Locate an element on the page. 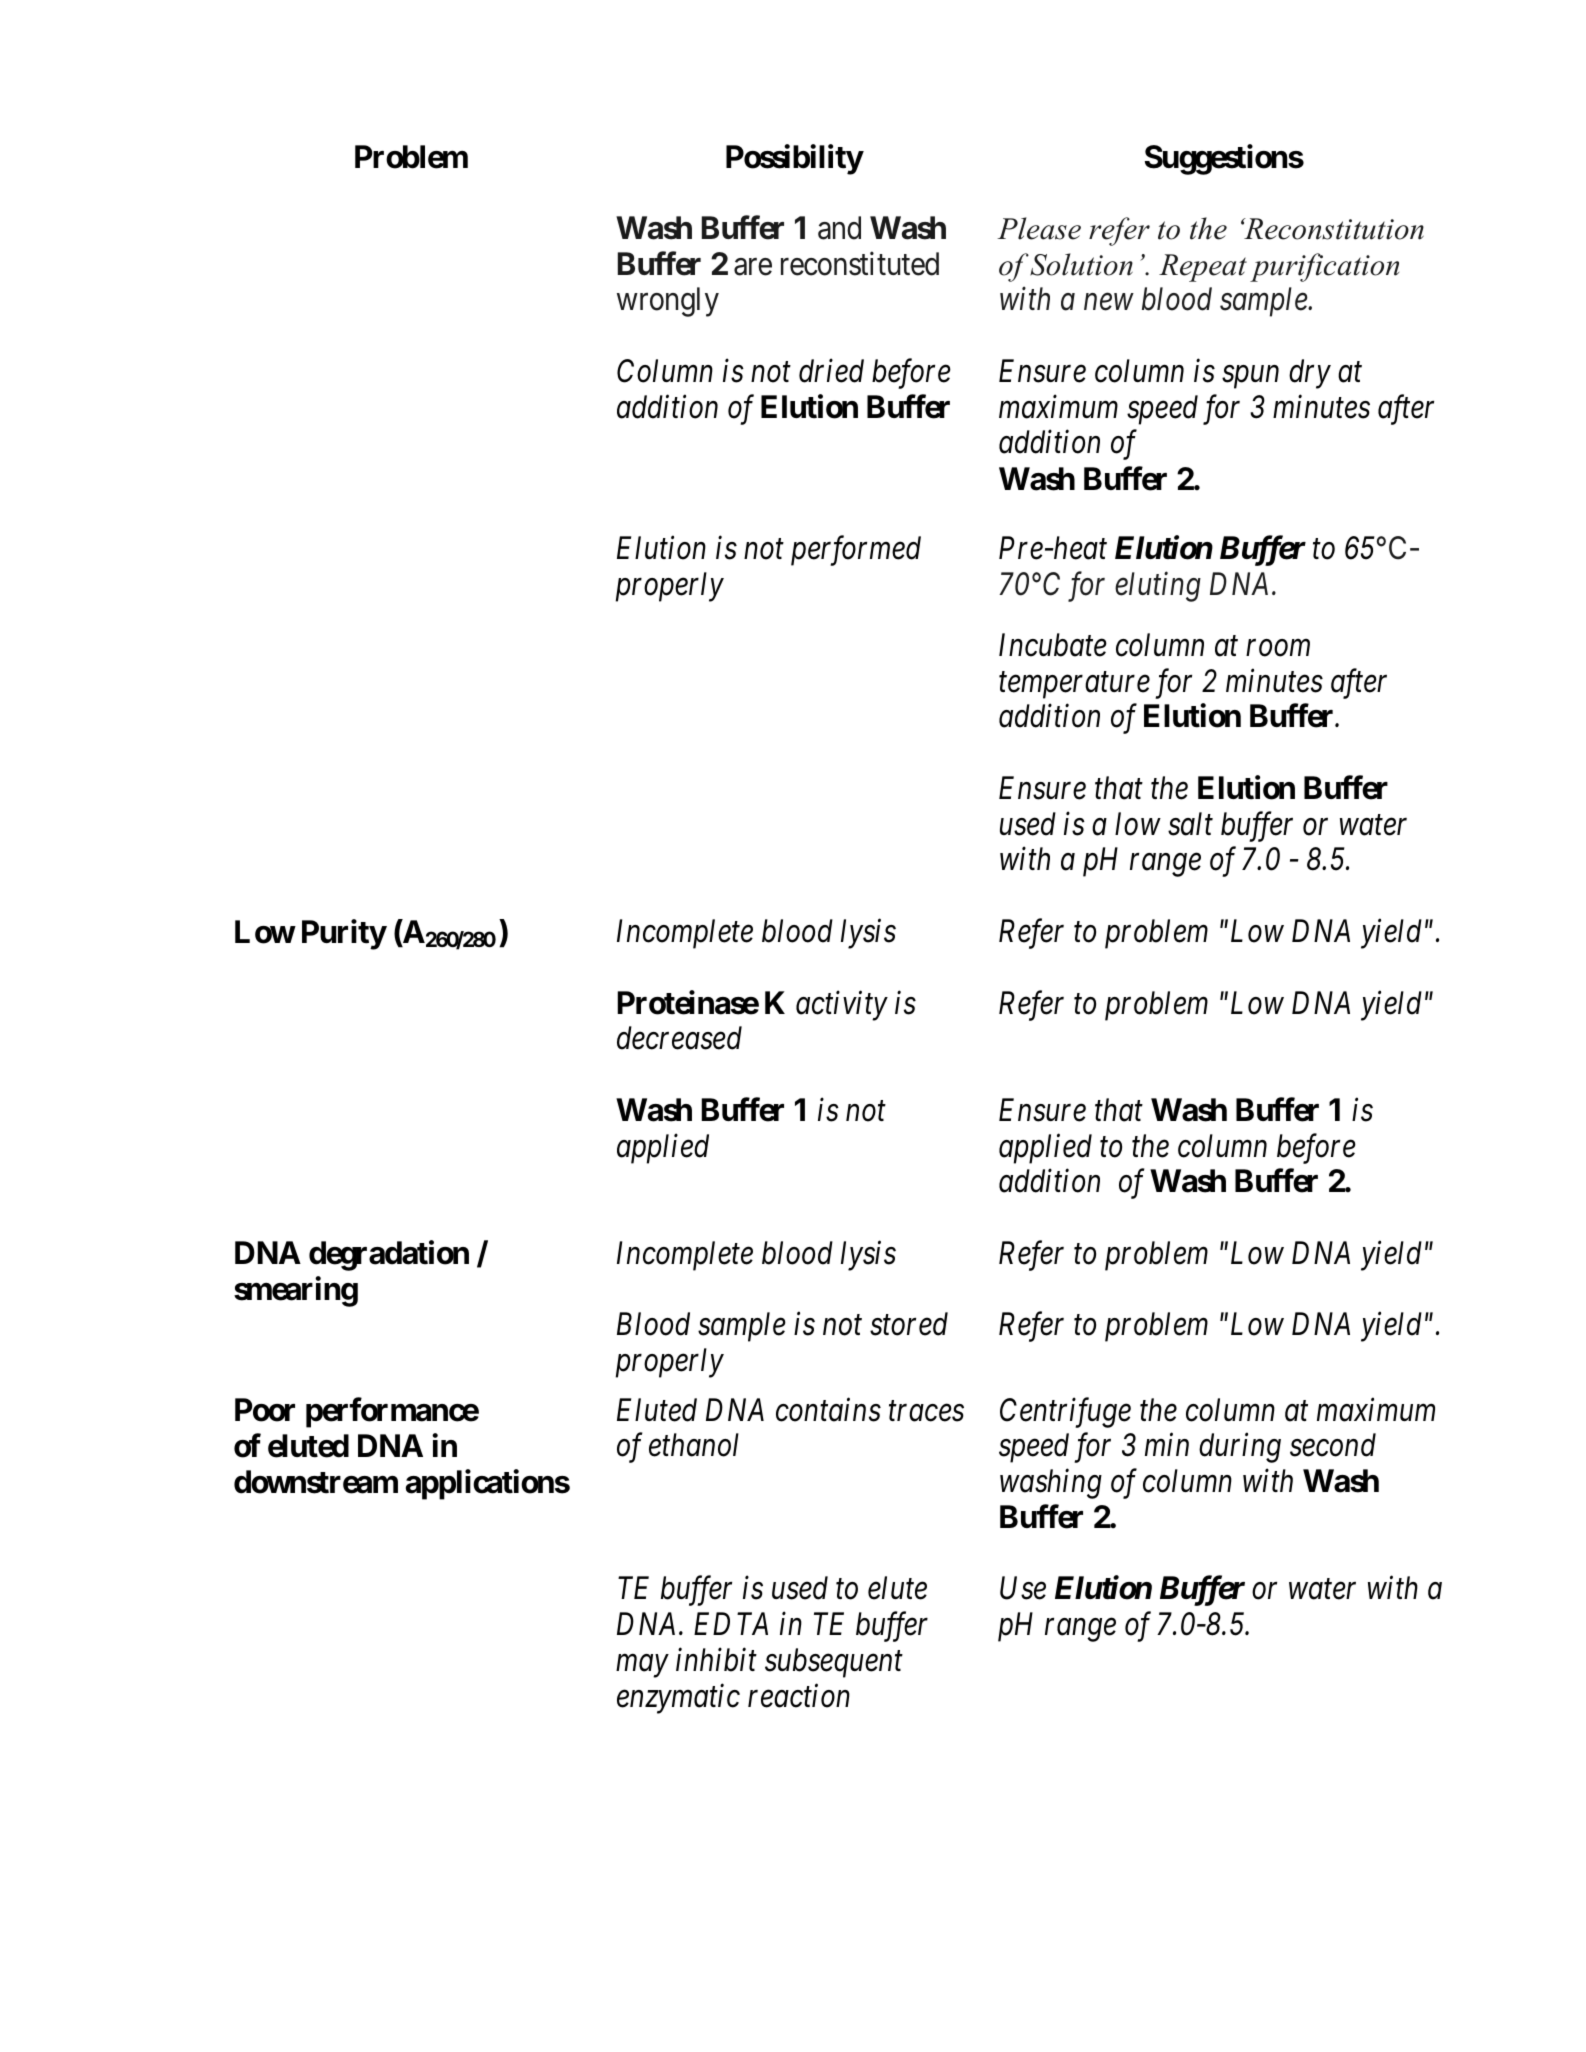  activity is located at coordinates (842, 1006).
